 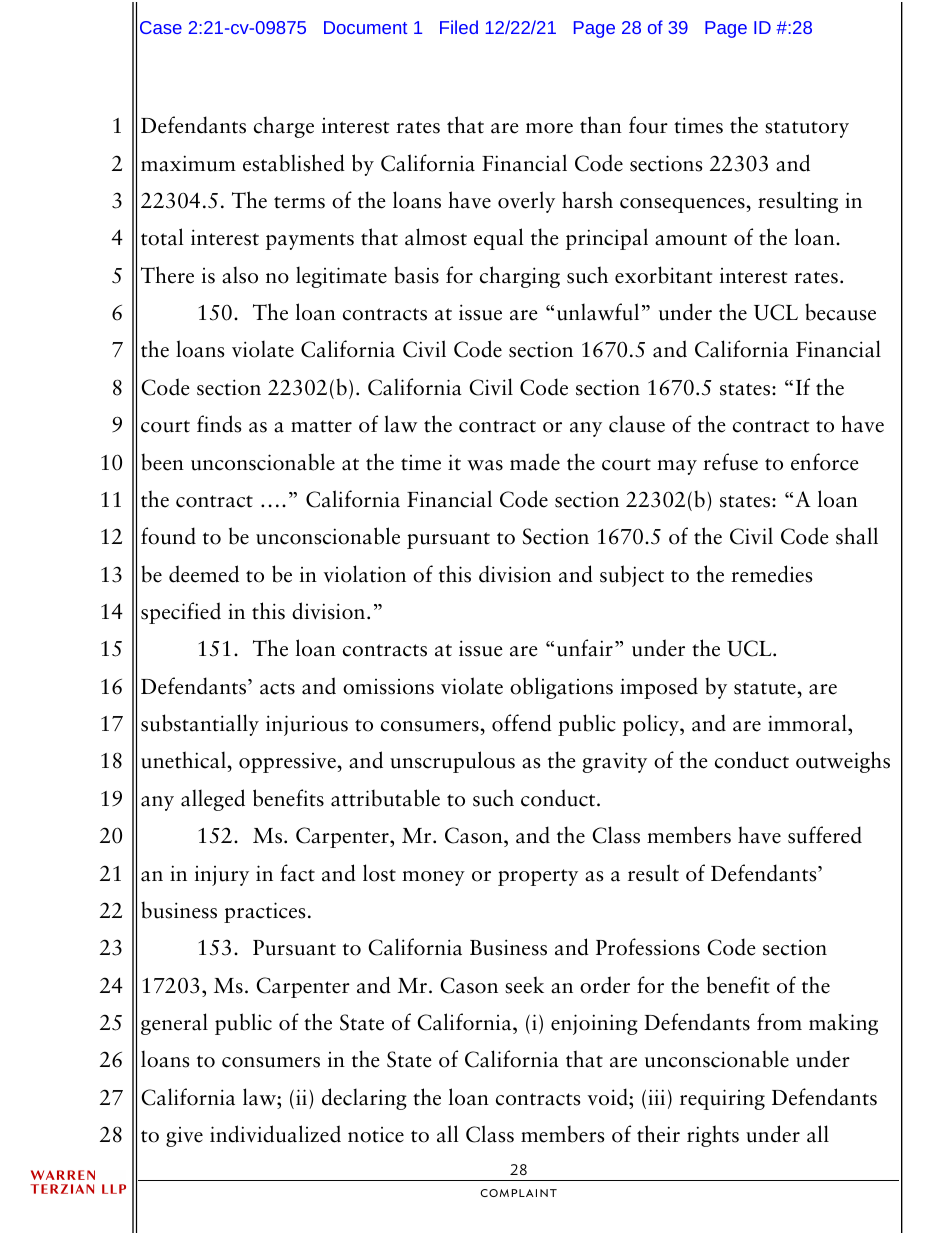 I want to click on complaint, so click(x=518, y=1193).
